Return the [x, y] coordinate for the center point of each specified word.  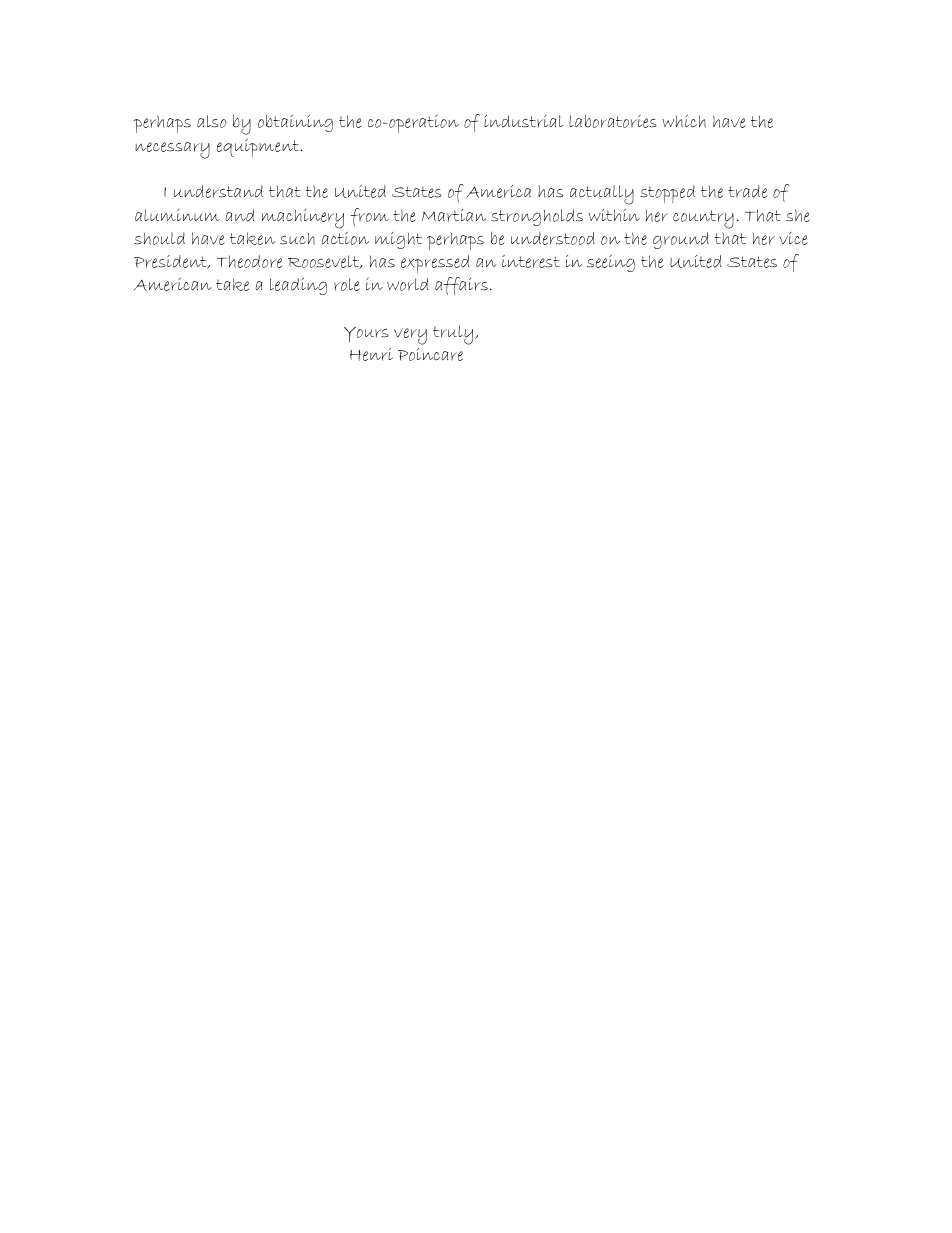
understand [218, 191]
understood [553, 238]
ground [681, 240]
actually [602, 195]
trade [747, 191]
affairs [461, 286]
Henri [371, 354]
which [684, 121]
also [212, 121]
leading [298, 286]
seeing [611, 263]
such [297, 239]
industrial [523, 121]
